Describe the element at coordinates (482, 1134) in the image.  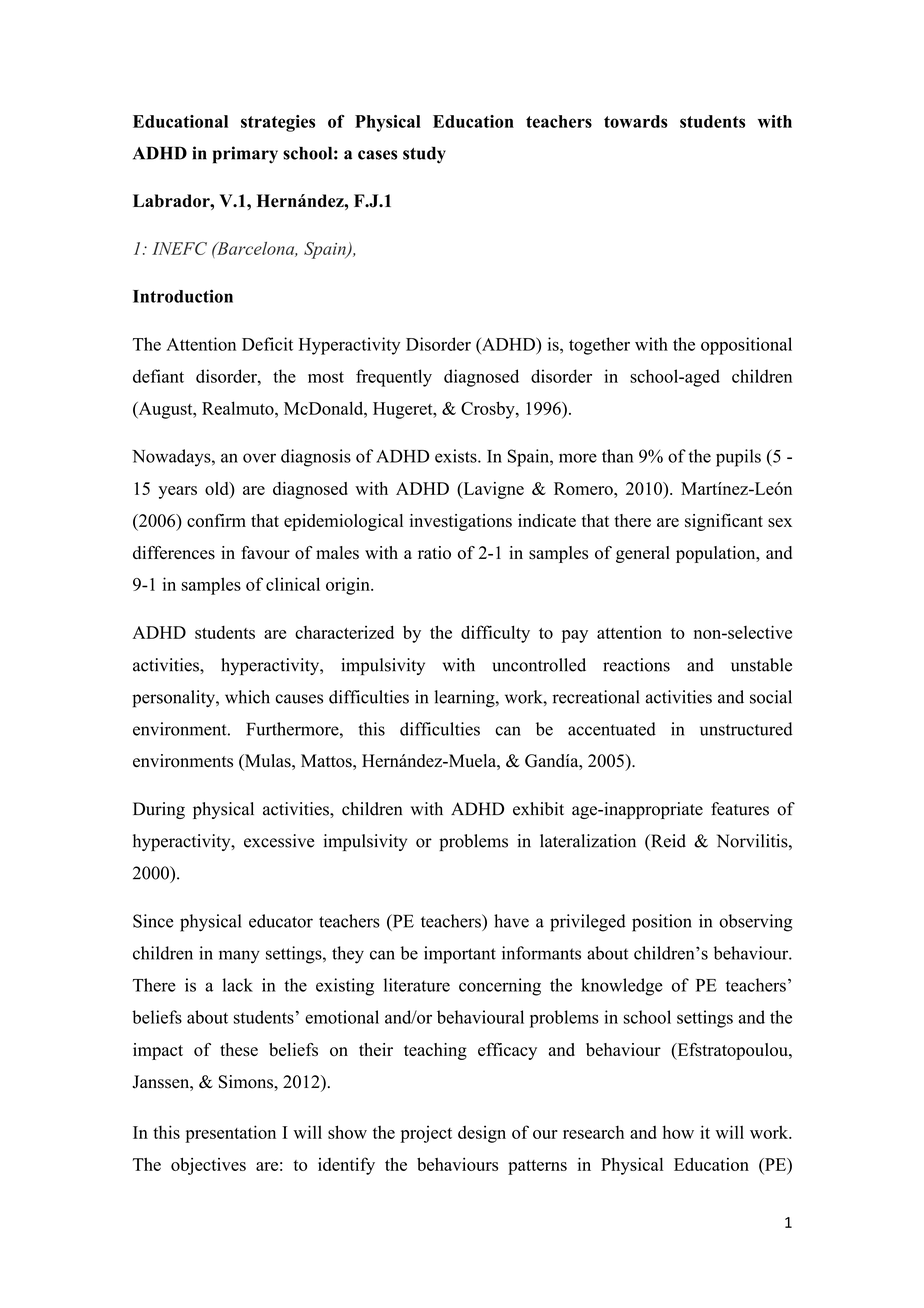
I see `design` at that location.
